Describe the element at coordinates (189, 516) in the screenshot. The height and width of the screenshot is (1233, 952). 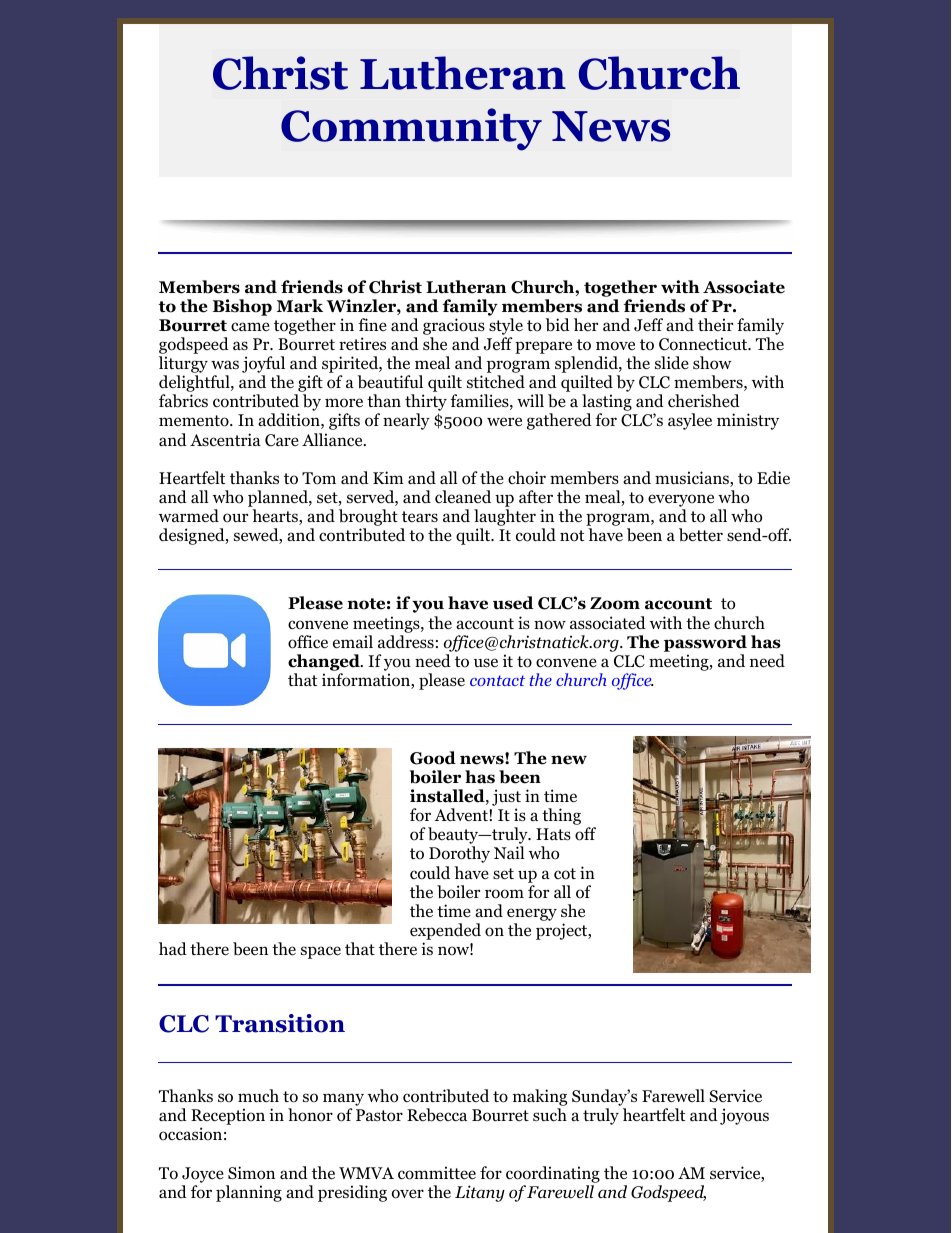
I see `warmed` at that location.
